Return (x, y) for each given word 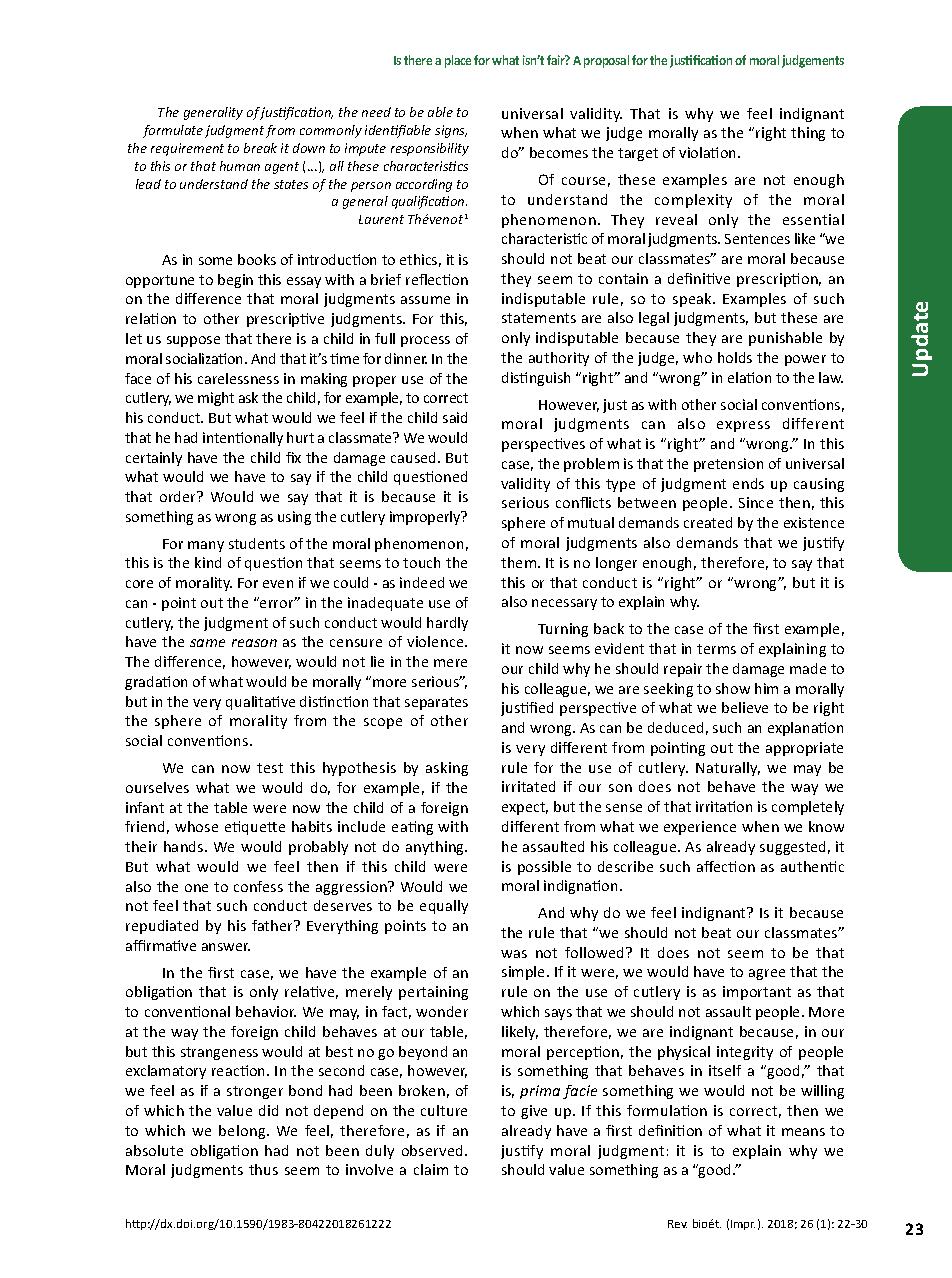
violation (709, 152)
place (458, 61)
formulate (173, 131)
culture (444, 1110)
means (803, 1132)
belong (243, 1132)
